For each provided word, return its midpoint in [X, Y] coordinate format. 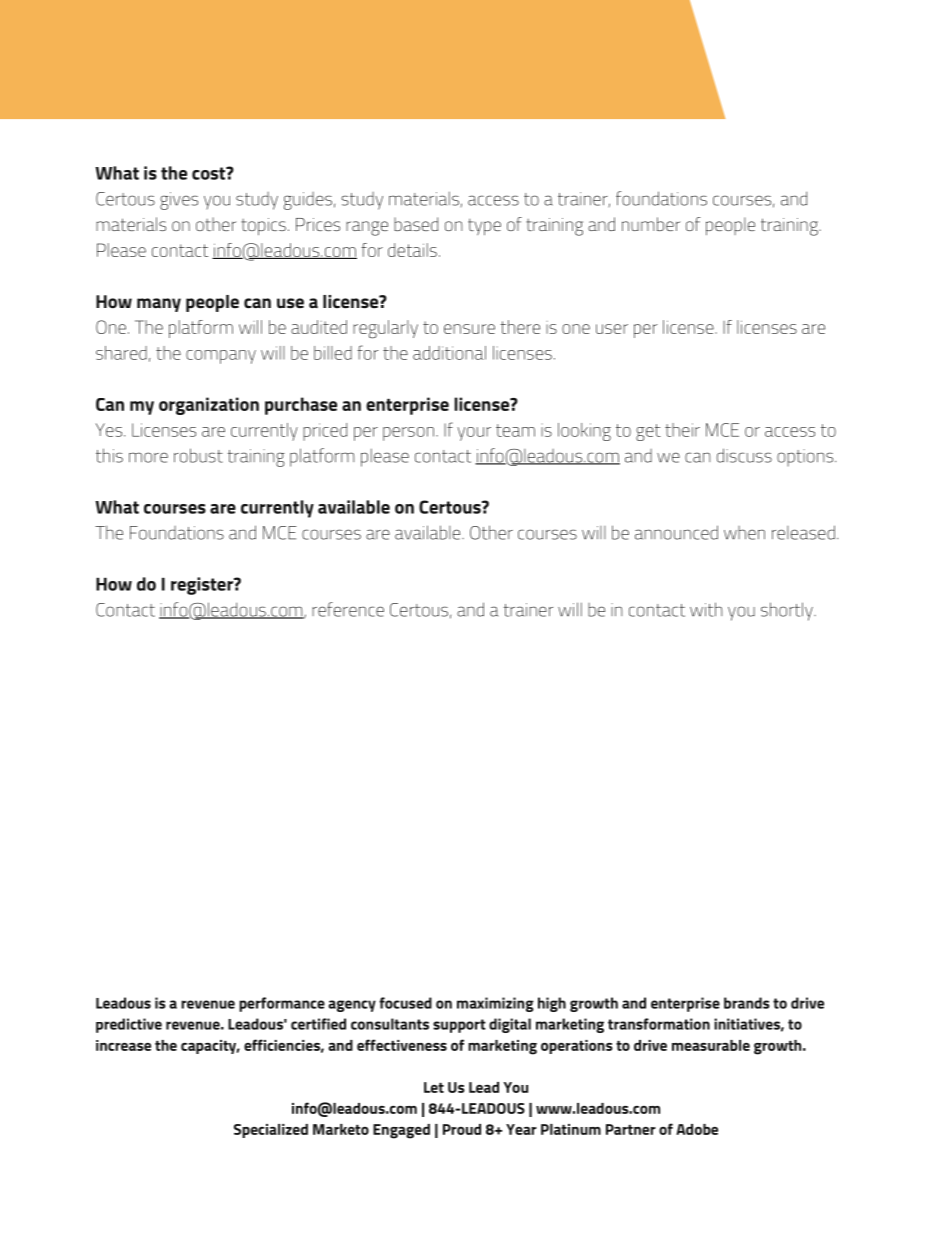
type [484, 227]
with [706, 609]
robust [198, 455]
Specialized [271, 1131]
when [744, 533]
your [474, 434]
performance [282, 1004]
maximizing [495, 1004]
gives [179, 201]
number [651, 224]
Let [434, 1087]
